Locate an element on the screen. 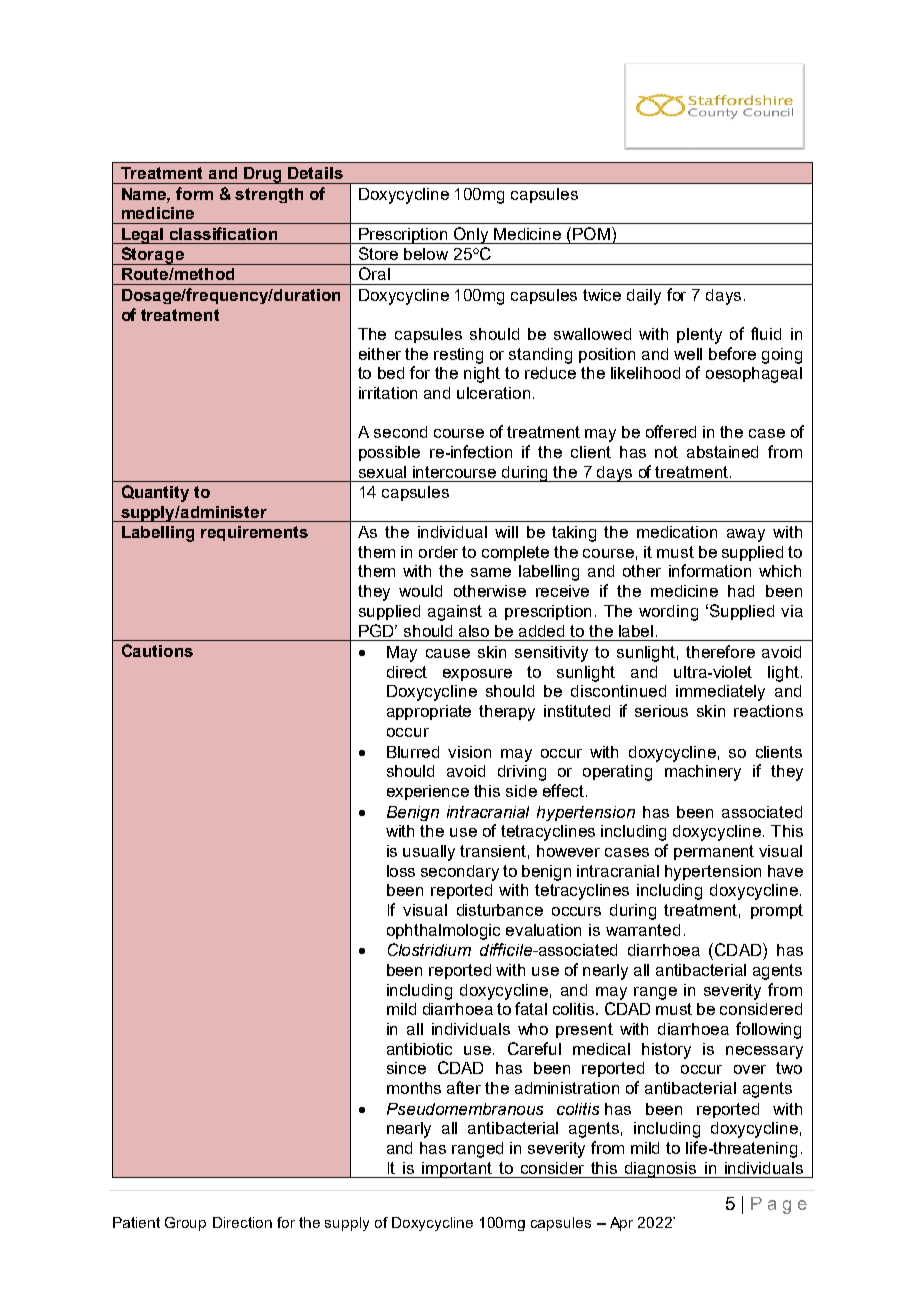  twice is located at coordinates (602, 295).
